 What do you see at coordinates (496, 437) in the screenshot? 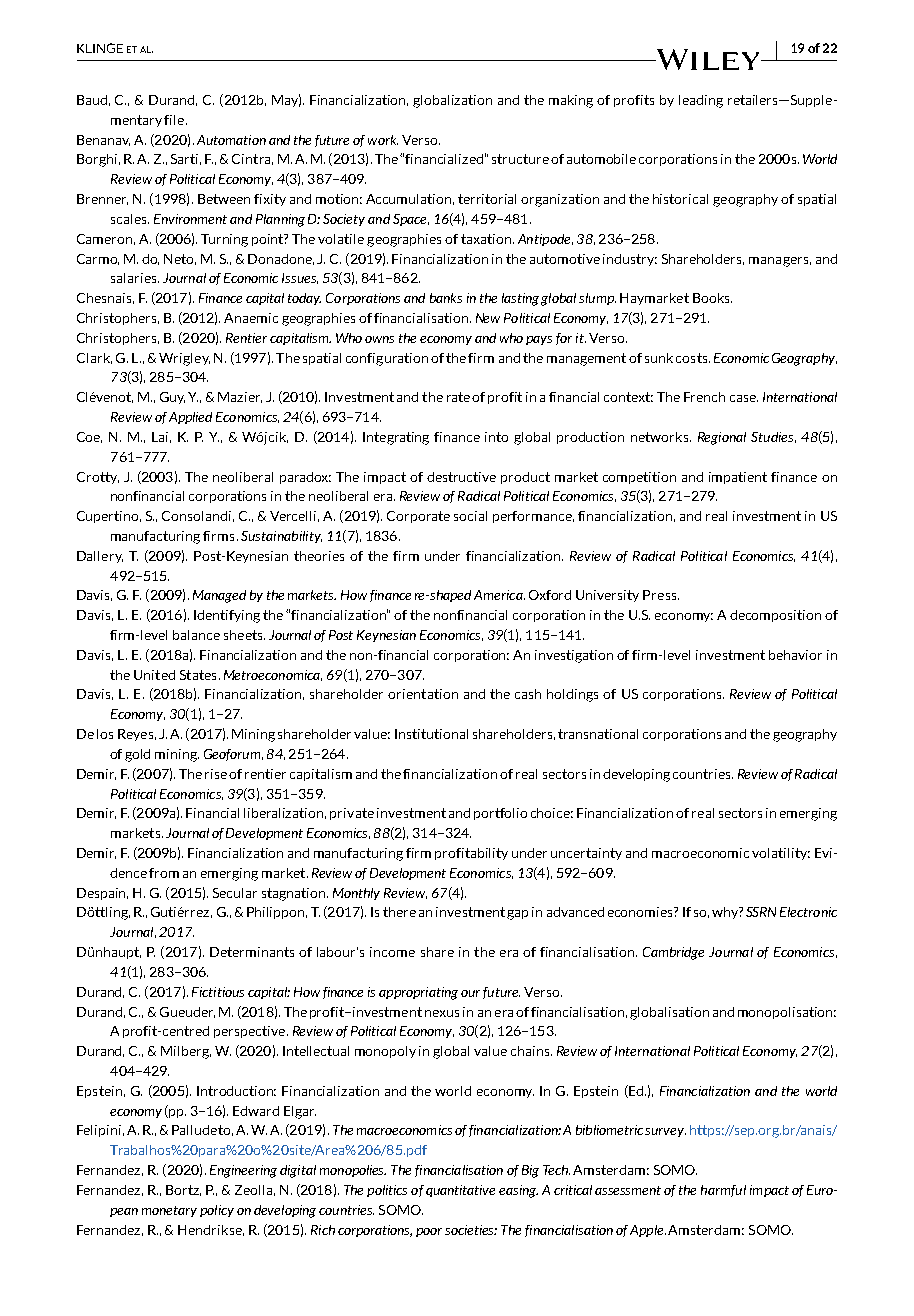
I see `into` at bounding box center [496, 437].
